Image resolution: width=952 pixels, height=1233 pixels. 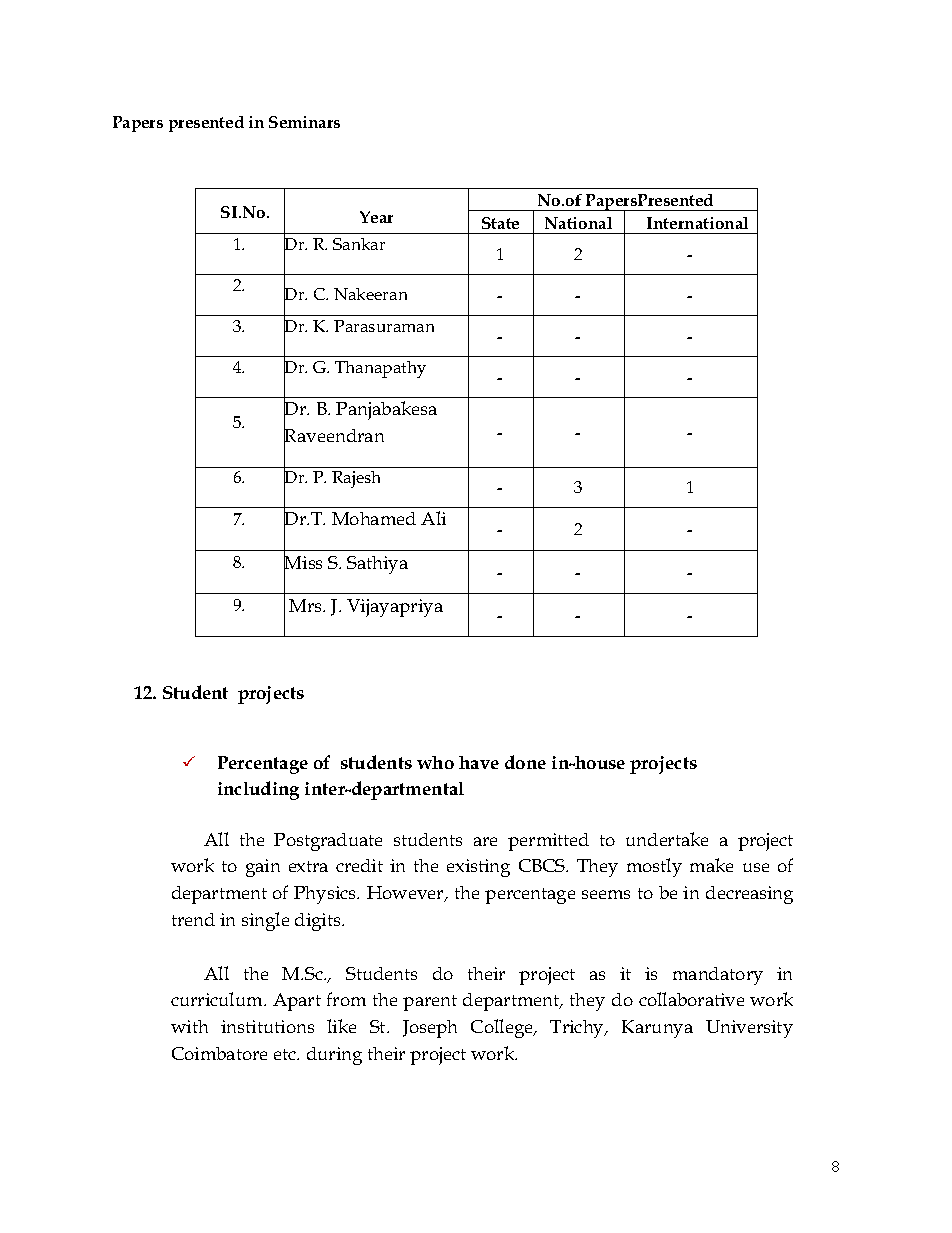 I want to click on College, so click(x=503, y=1028).
